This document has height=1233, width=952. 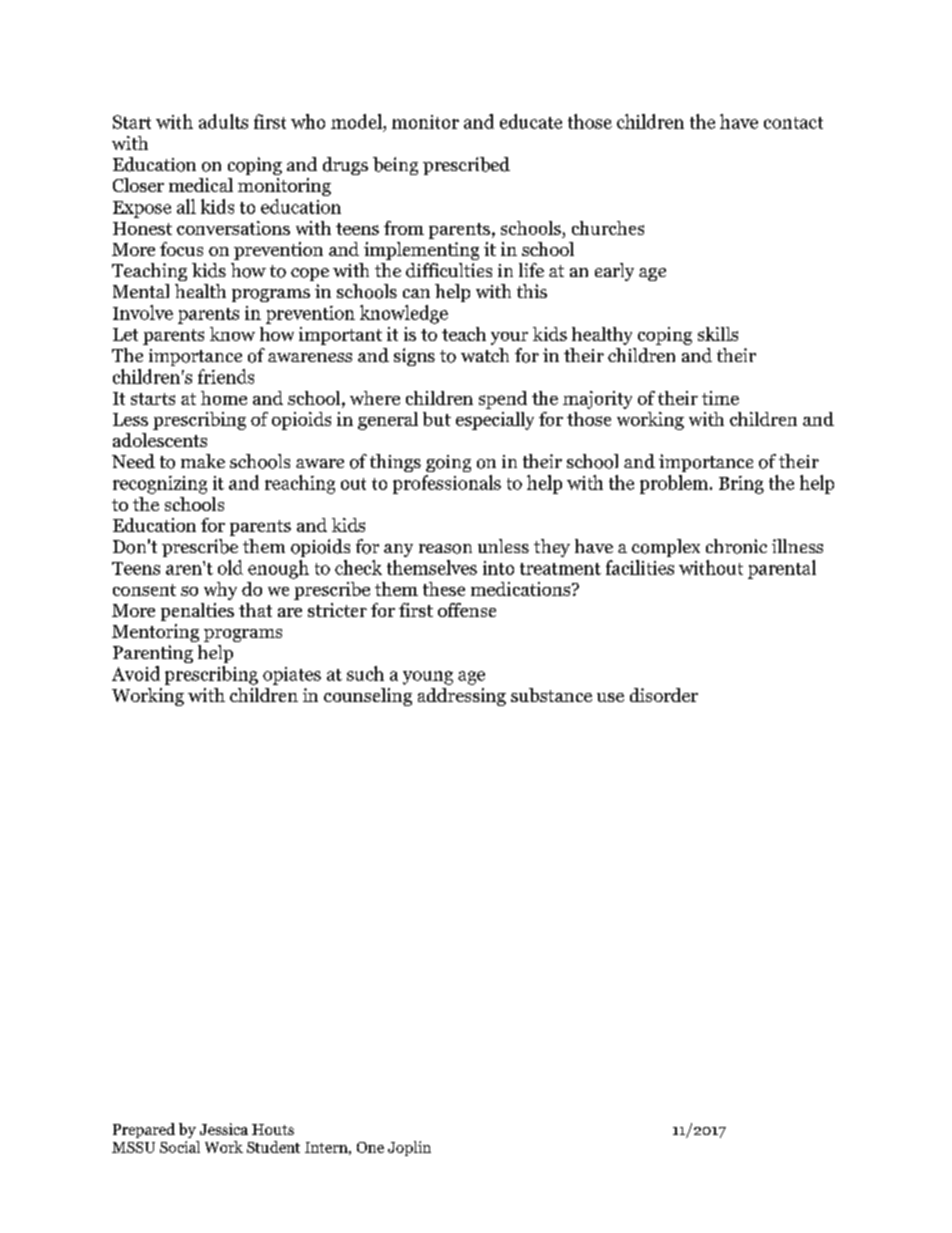 What do you see at coordinates (467, 610) in the document?
I see `offense` at bounding box center [467, 610].
